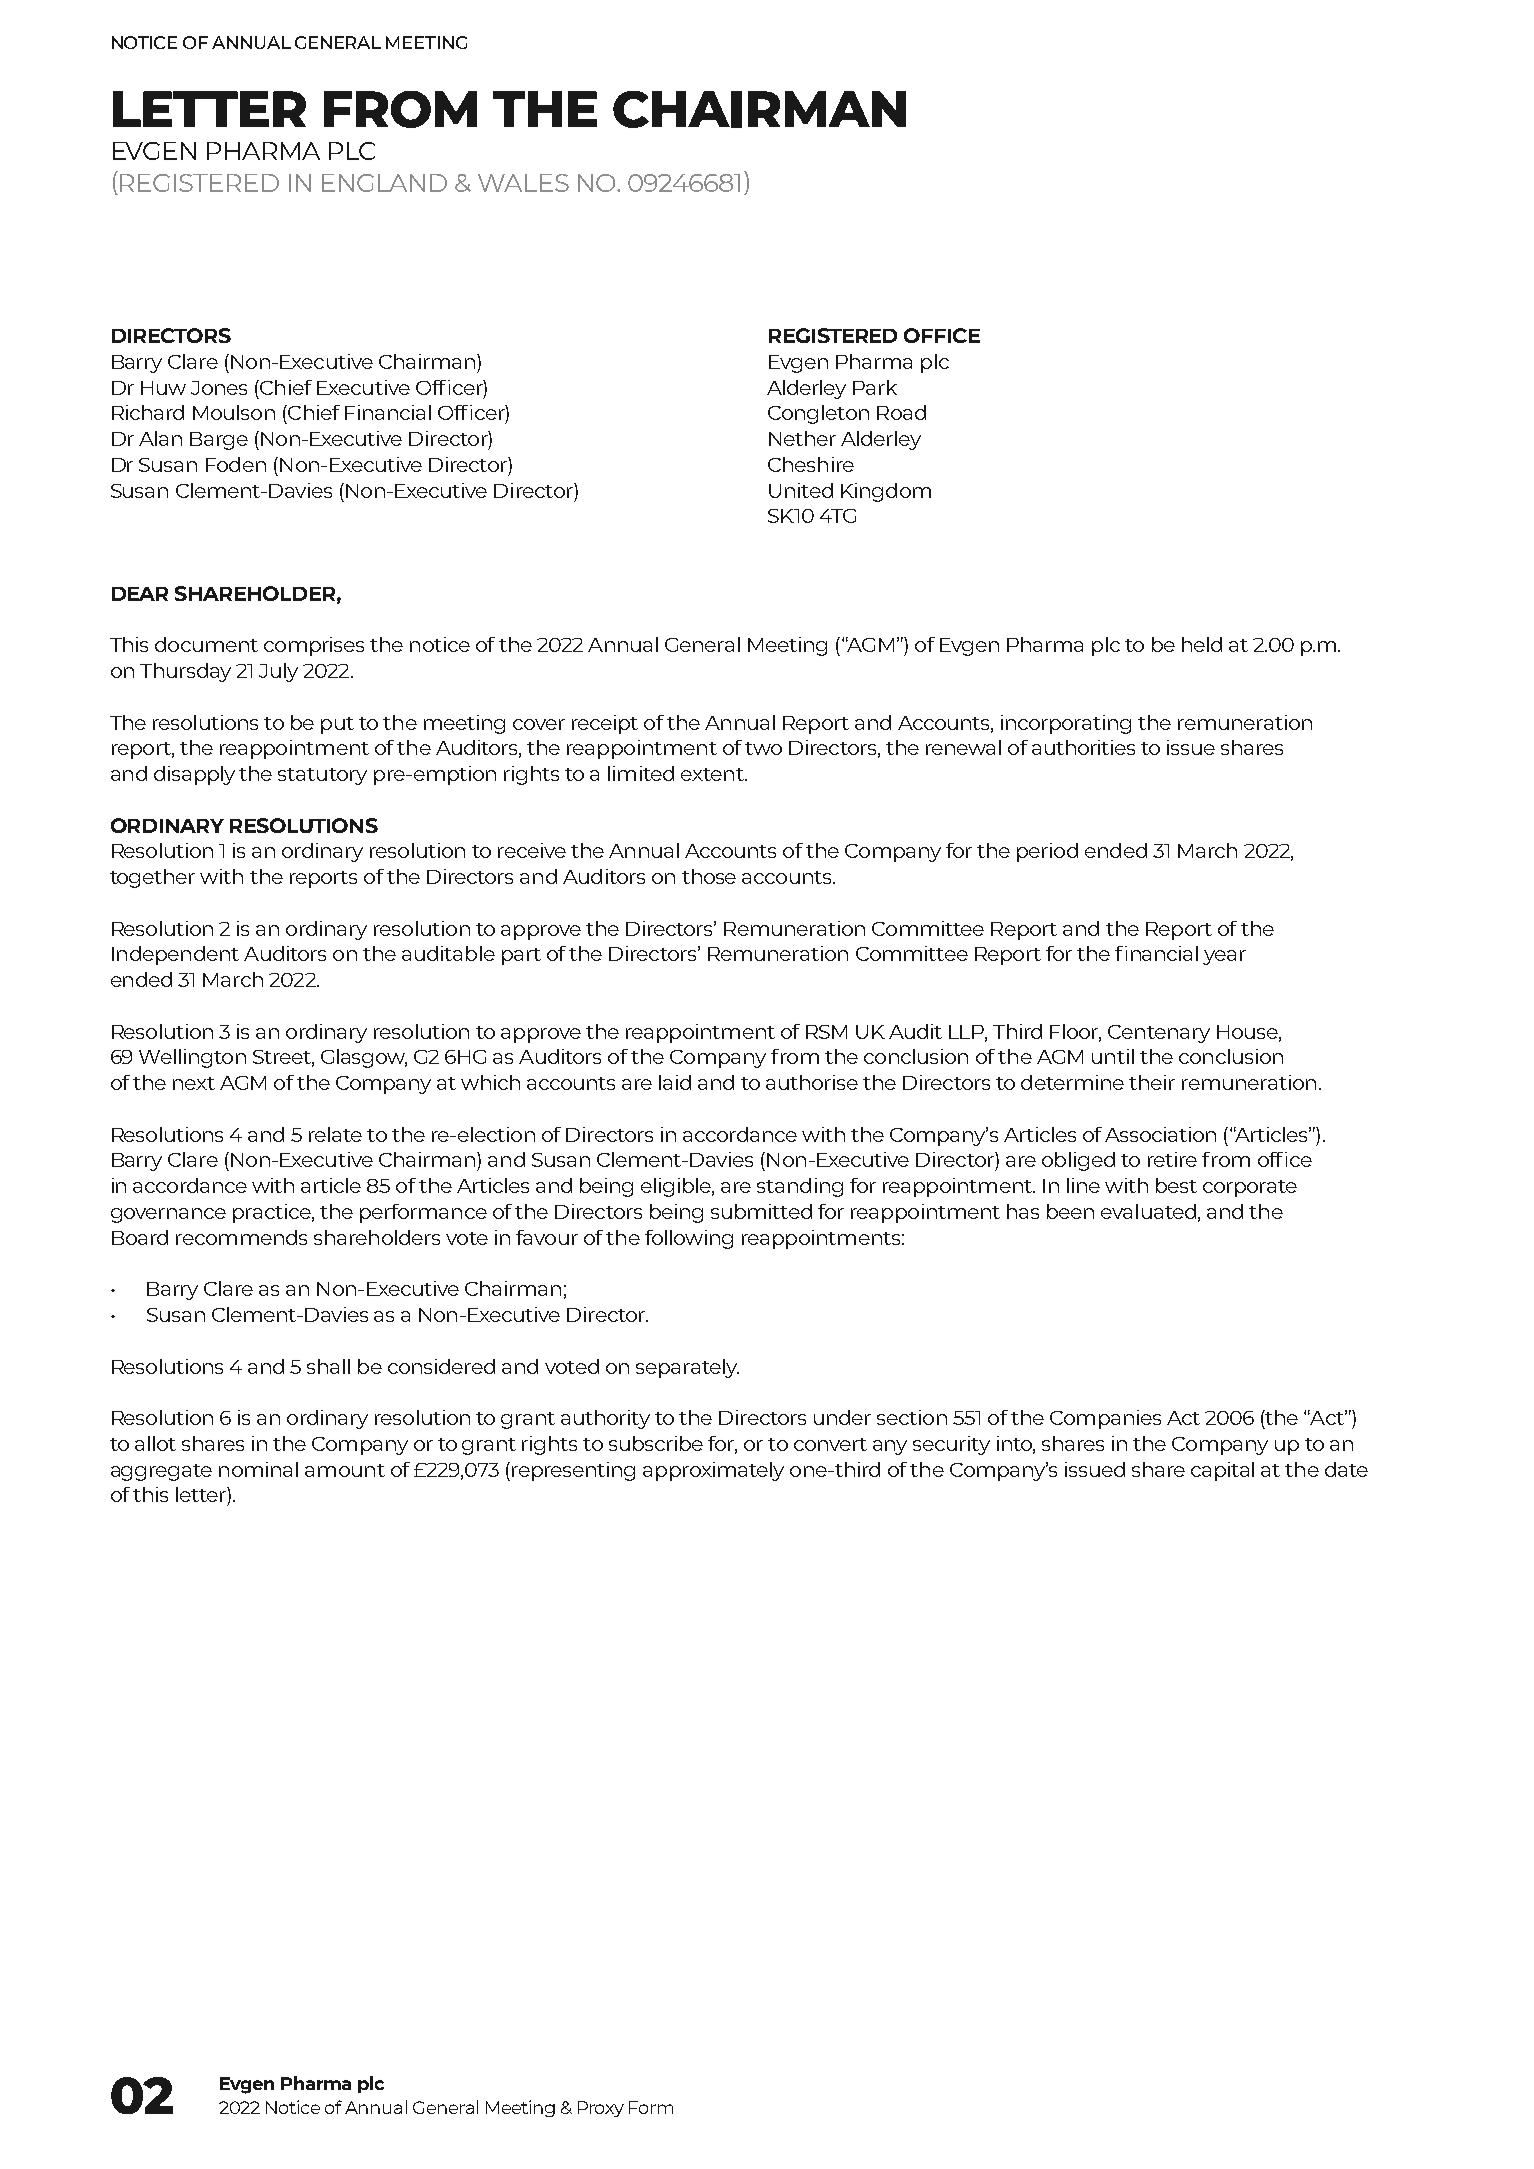 The height and width of the image is (2169, 1534). What do you see at coordinates (601, 2109) in the image?
I see `Proxy` at bounding box center [601, 2109].
